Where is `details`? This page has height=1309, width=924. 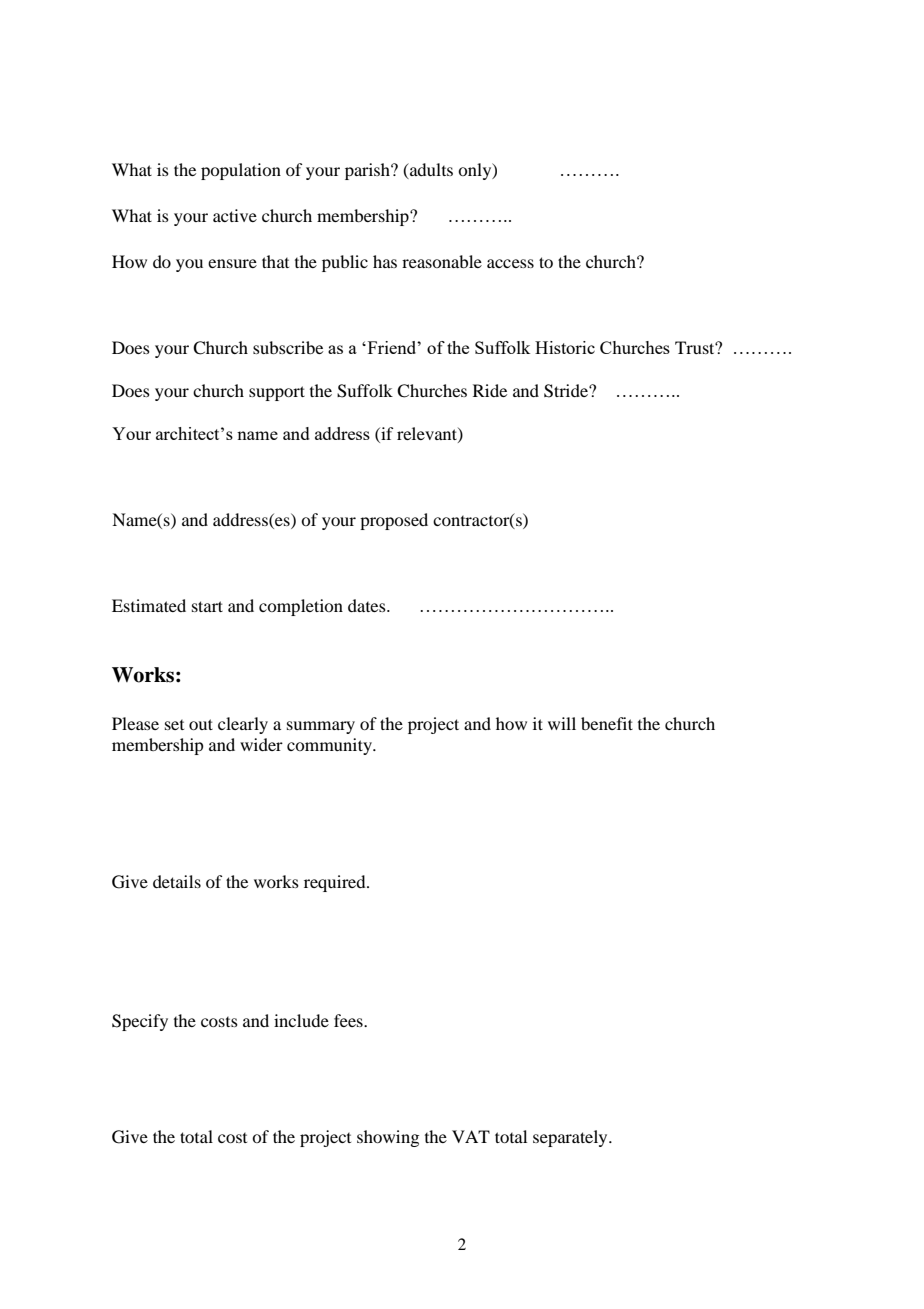 details is located at coordinates (177, 881).
